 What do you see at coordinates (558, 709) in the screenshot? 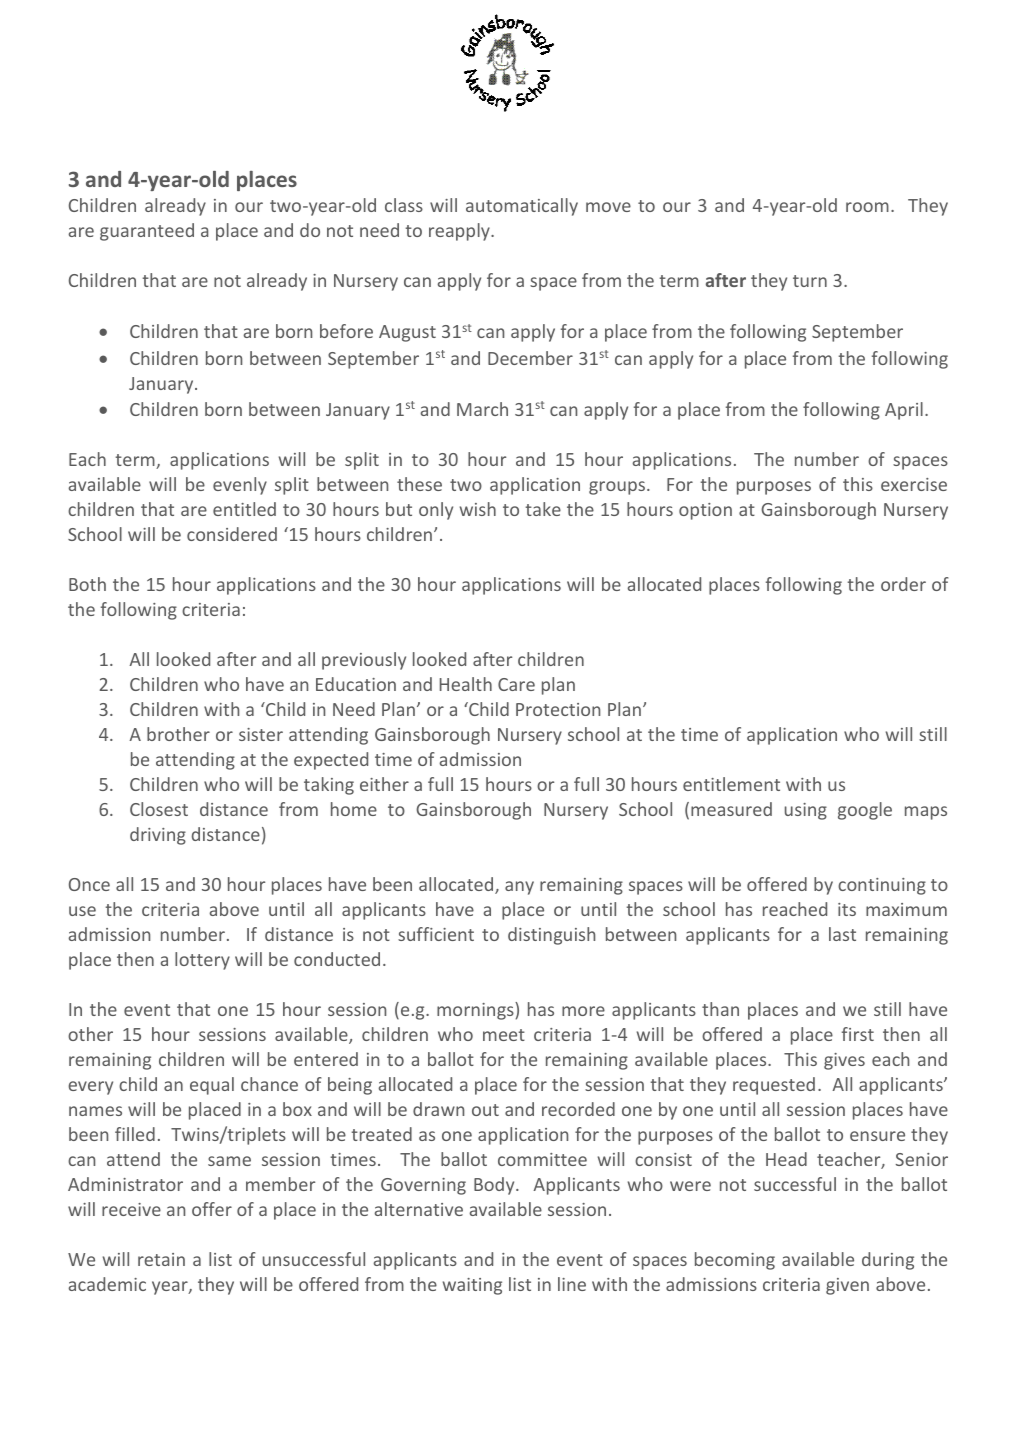
I see `Protection` at bounding box center [558, 709].
